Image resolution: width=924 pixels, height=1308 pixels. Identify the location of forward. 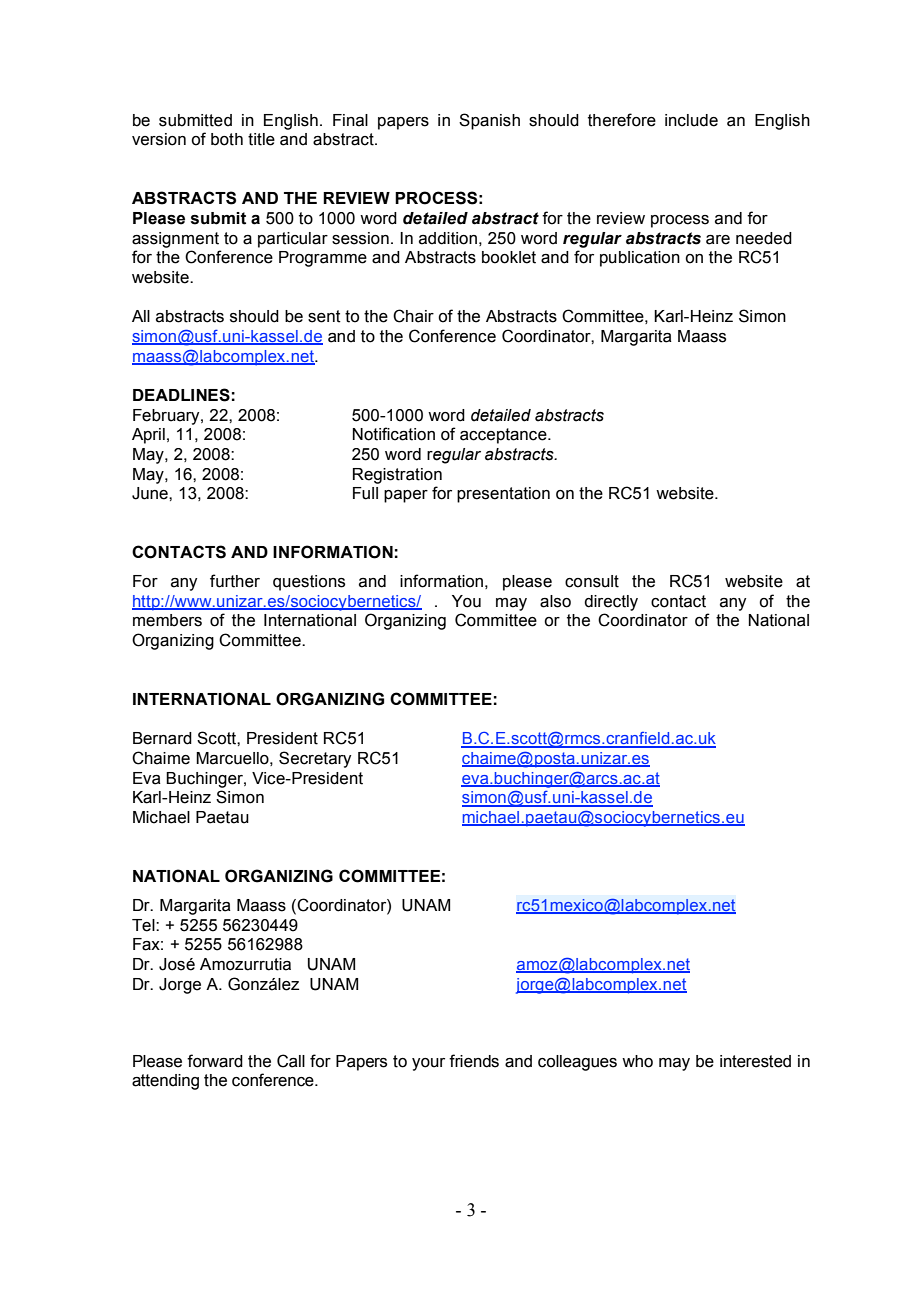
(215, 1061).
